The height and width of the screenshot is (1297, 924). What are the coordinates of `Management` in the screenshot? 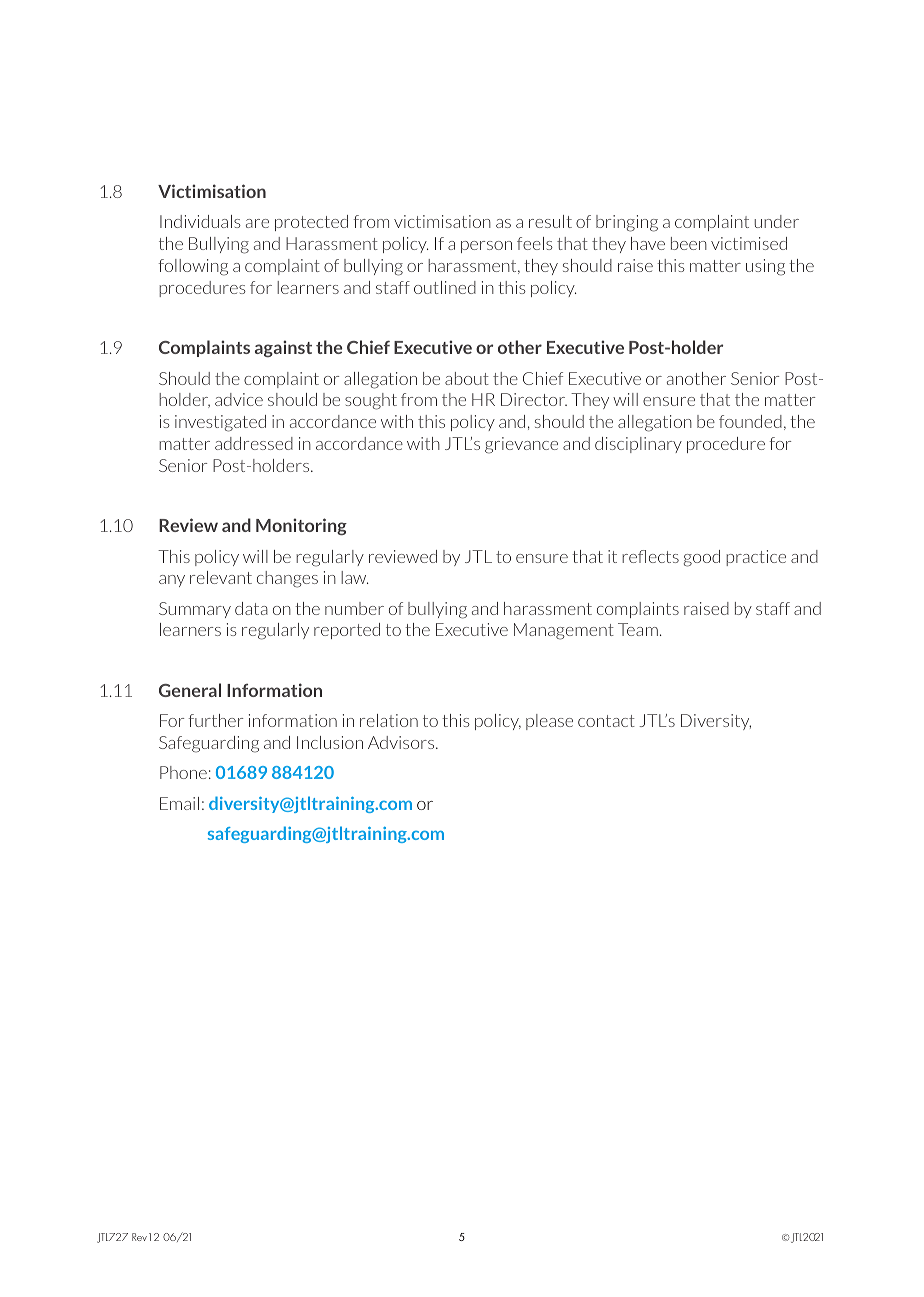 It's located at (564, 631).
